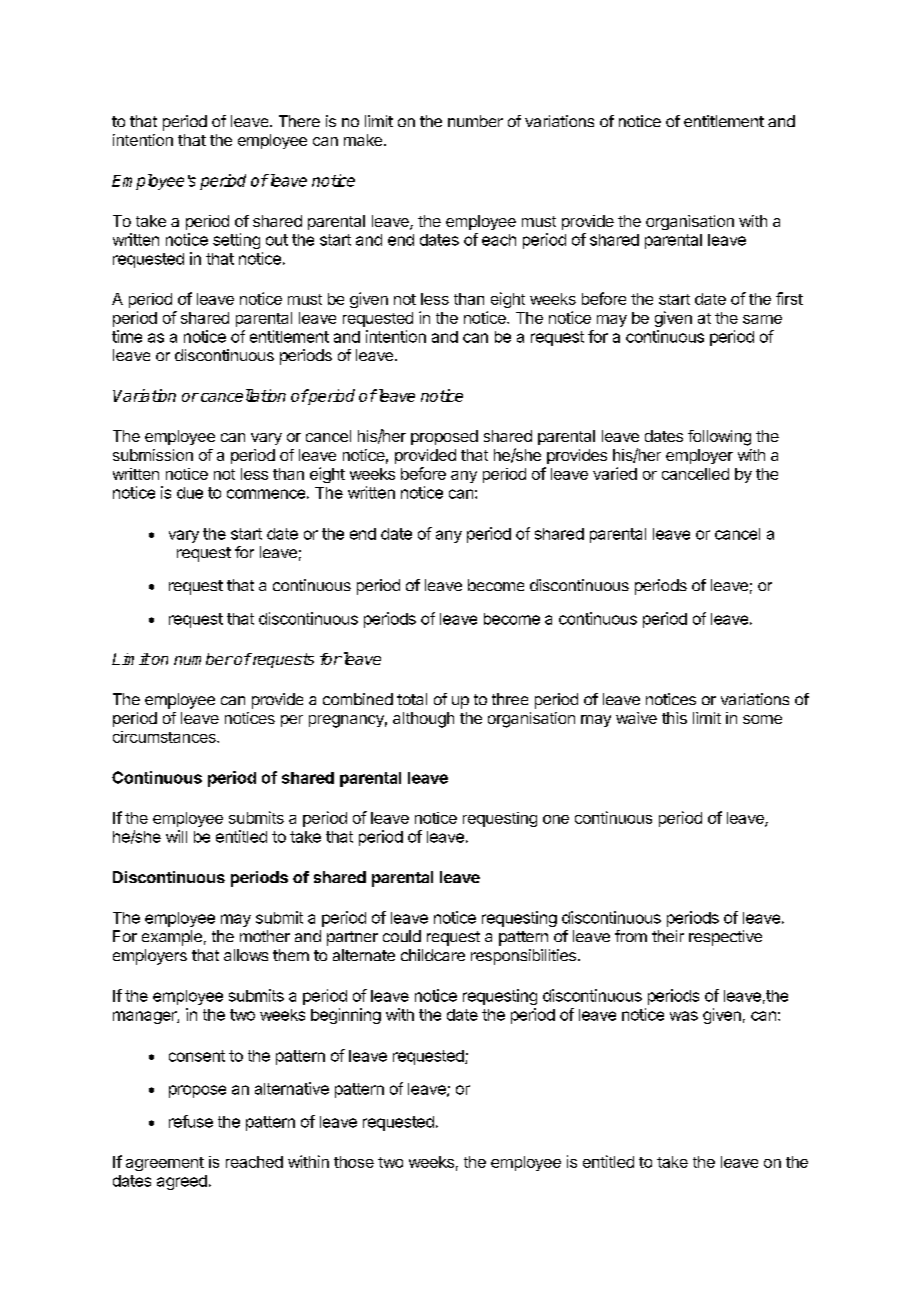  I want to click on There, so click(299, 121).
